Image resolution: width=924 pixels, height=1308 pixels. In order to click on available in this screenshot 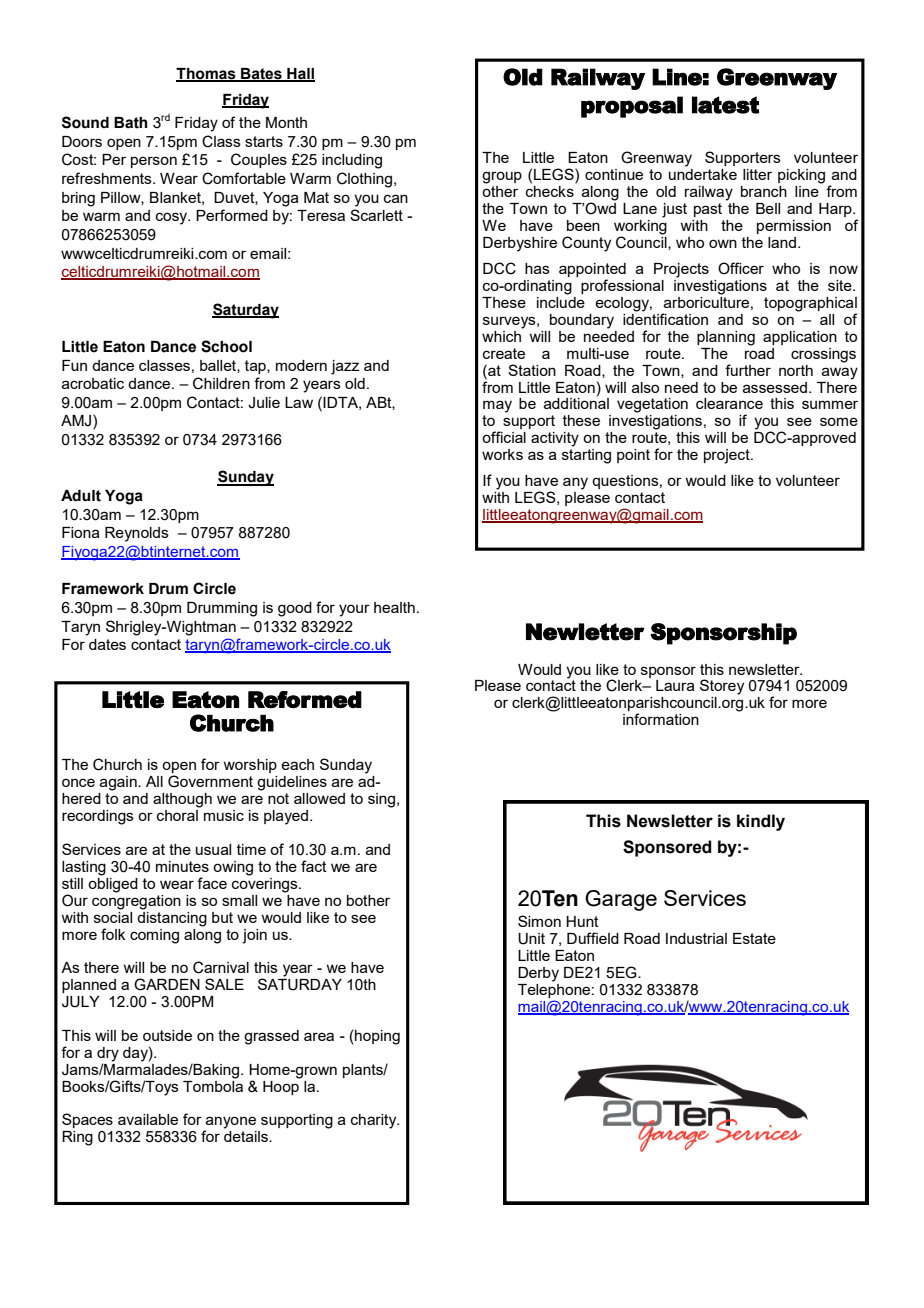, I will do `click(148, 1119)`.
